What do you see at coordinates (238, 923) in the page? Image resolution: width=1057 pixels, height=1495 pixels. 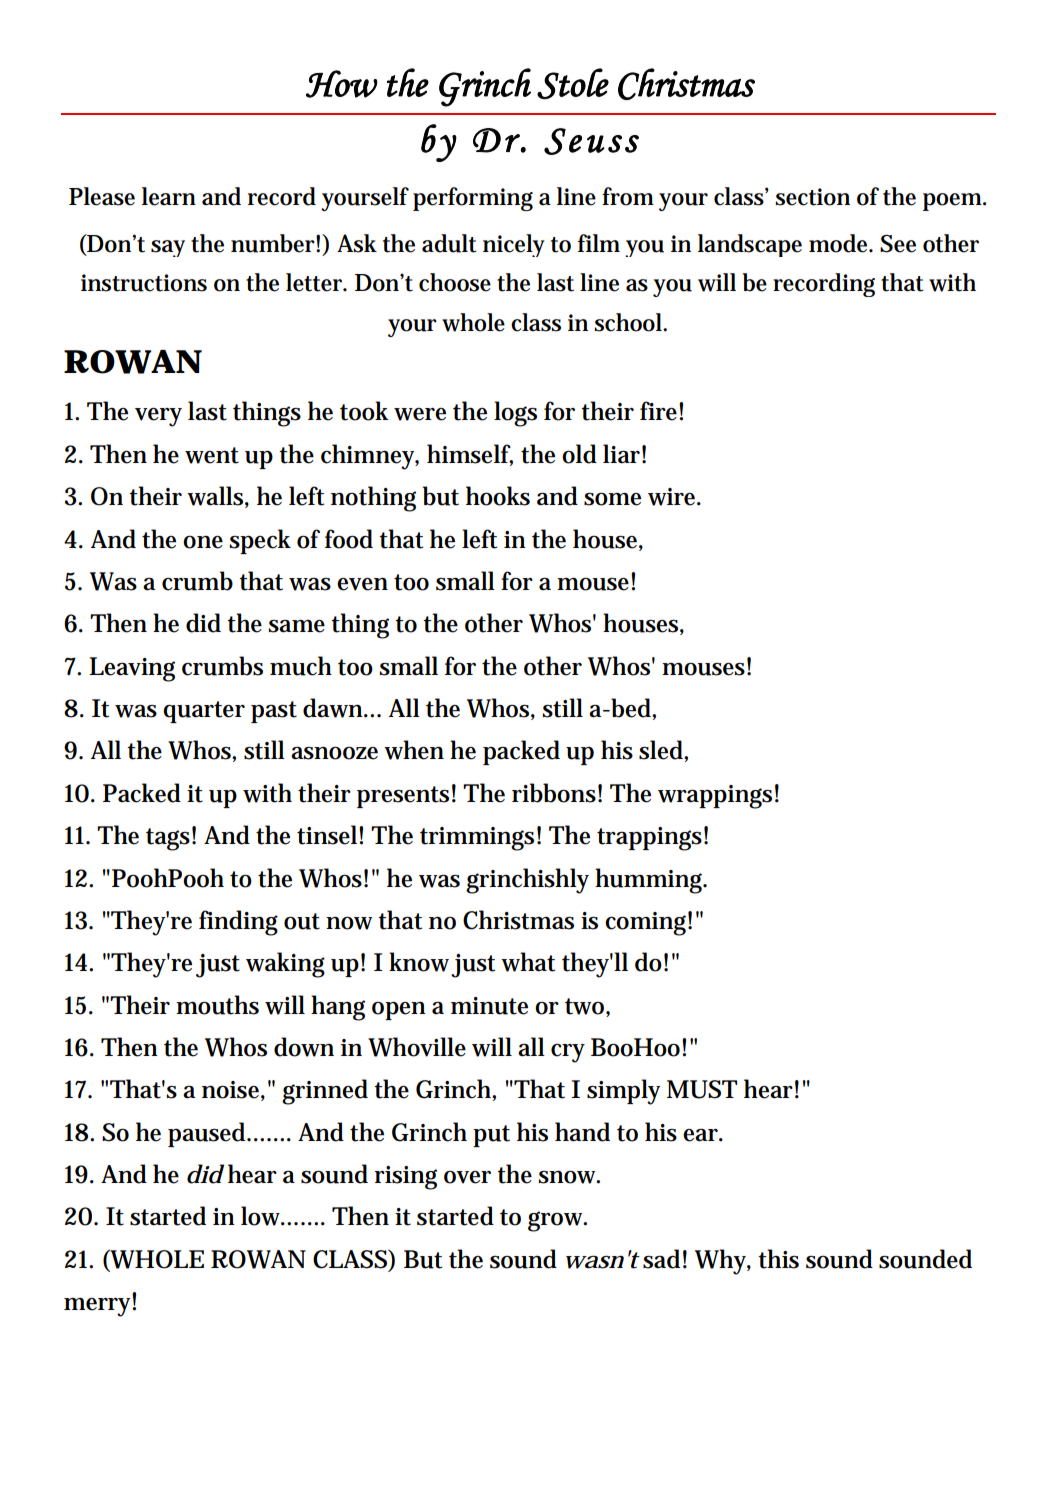 I see `finding` at bounding box center [238, 923].
